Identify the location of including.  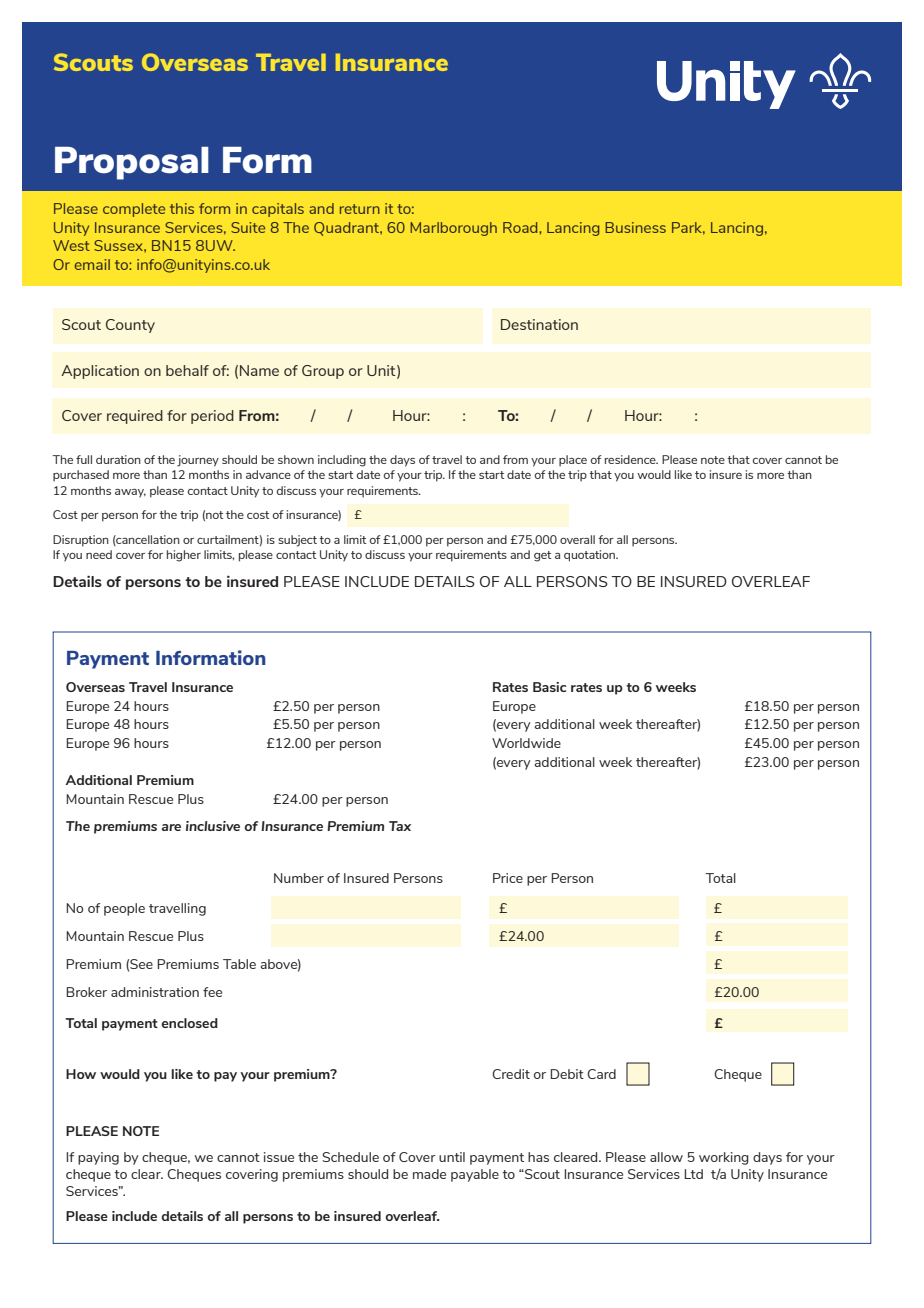
(342, 461).
